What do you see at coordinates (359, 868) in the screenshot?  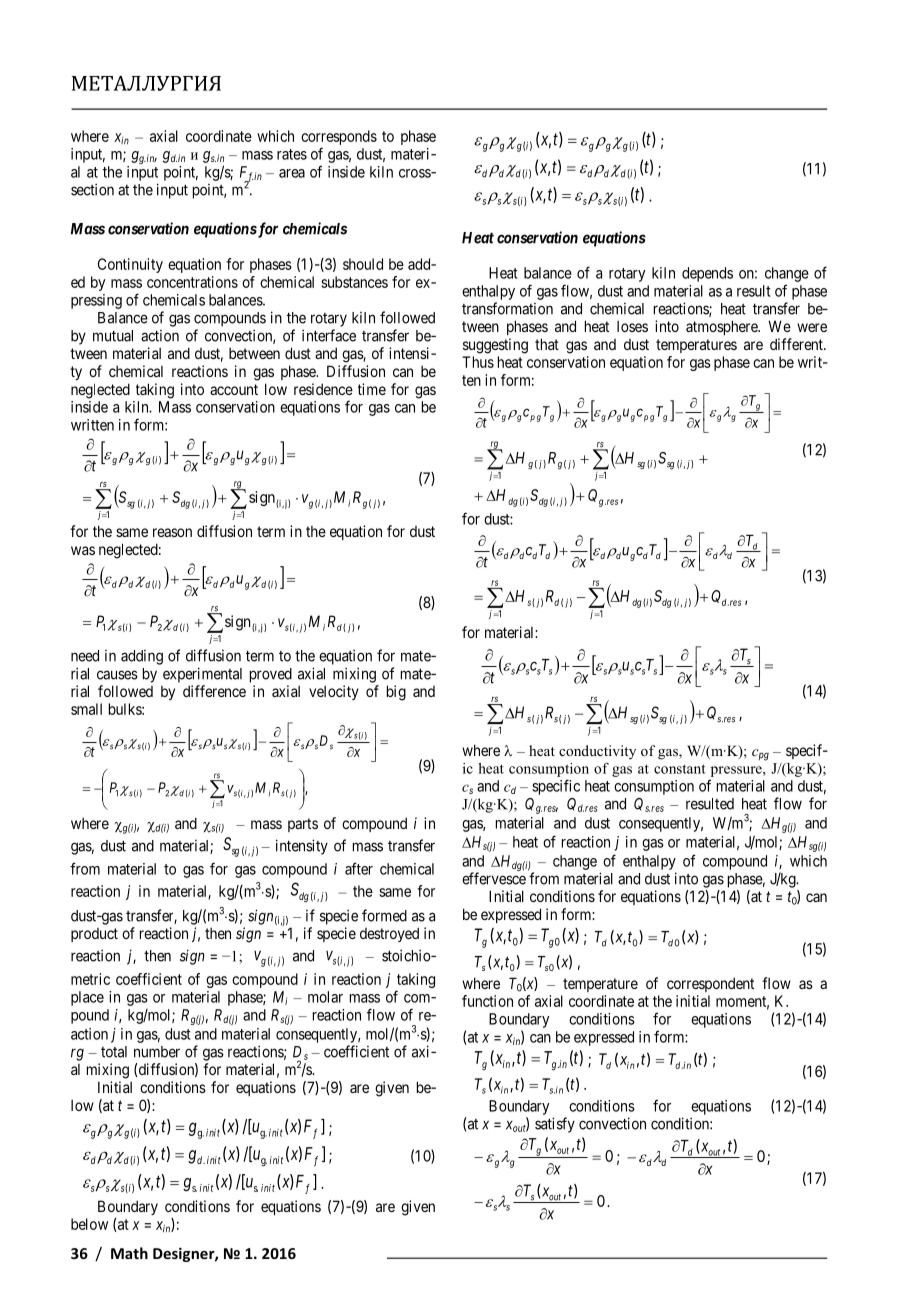 I see `after` at bounding box center [359, 868].
